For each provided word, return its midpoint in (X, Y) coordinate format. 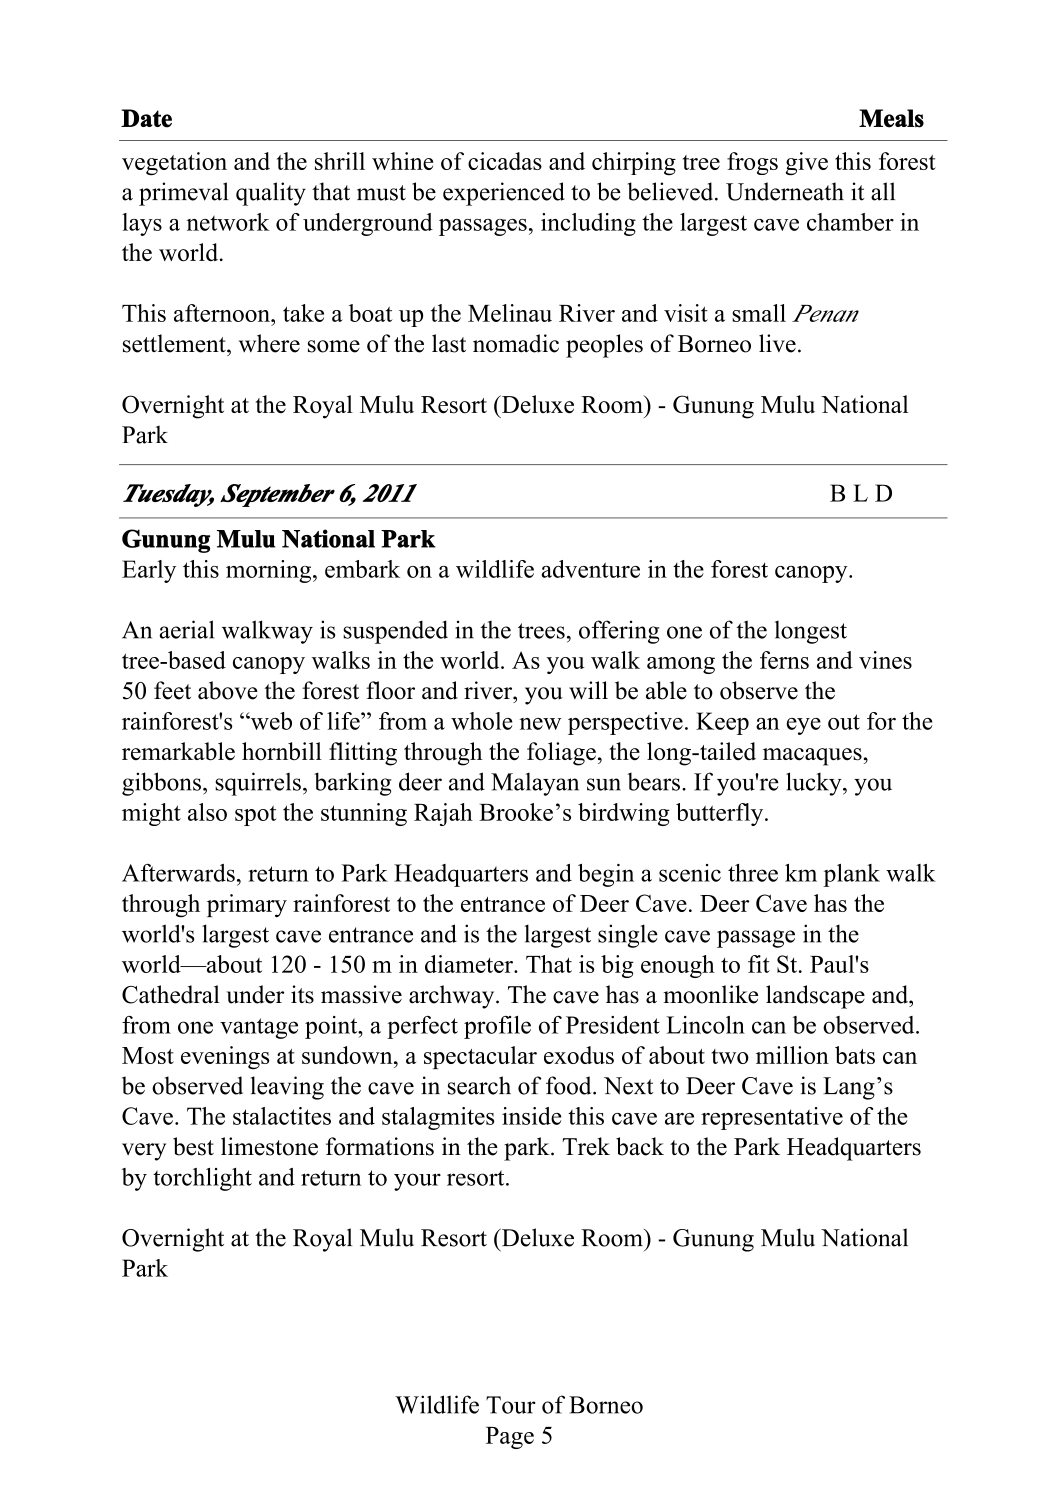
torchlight (202, 1179)
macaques (812, 757)
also (207, 812)
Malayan (535, 784)
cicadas (505, 161)
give (807, 164)
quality (271, 194)
